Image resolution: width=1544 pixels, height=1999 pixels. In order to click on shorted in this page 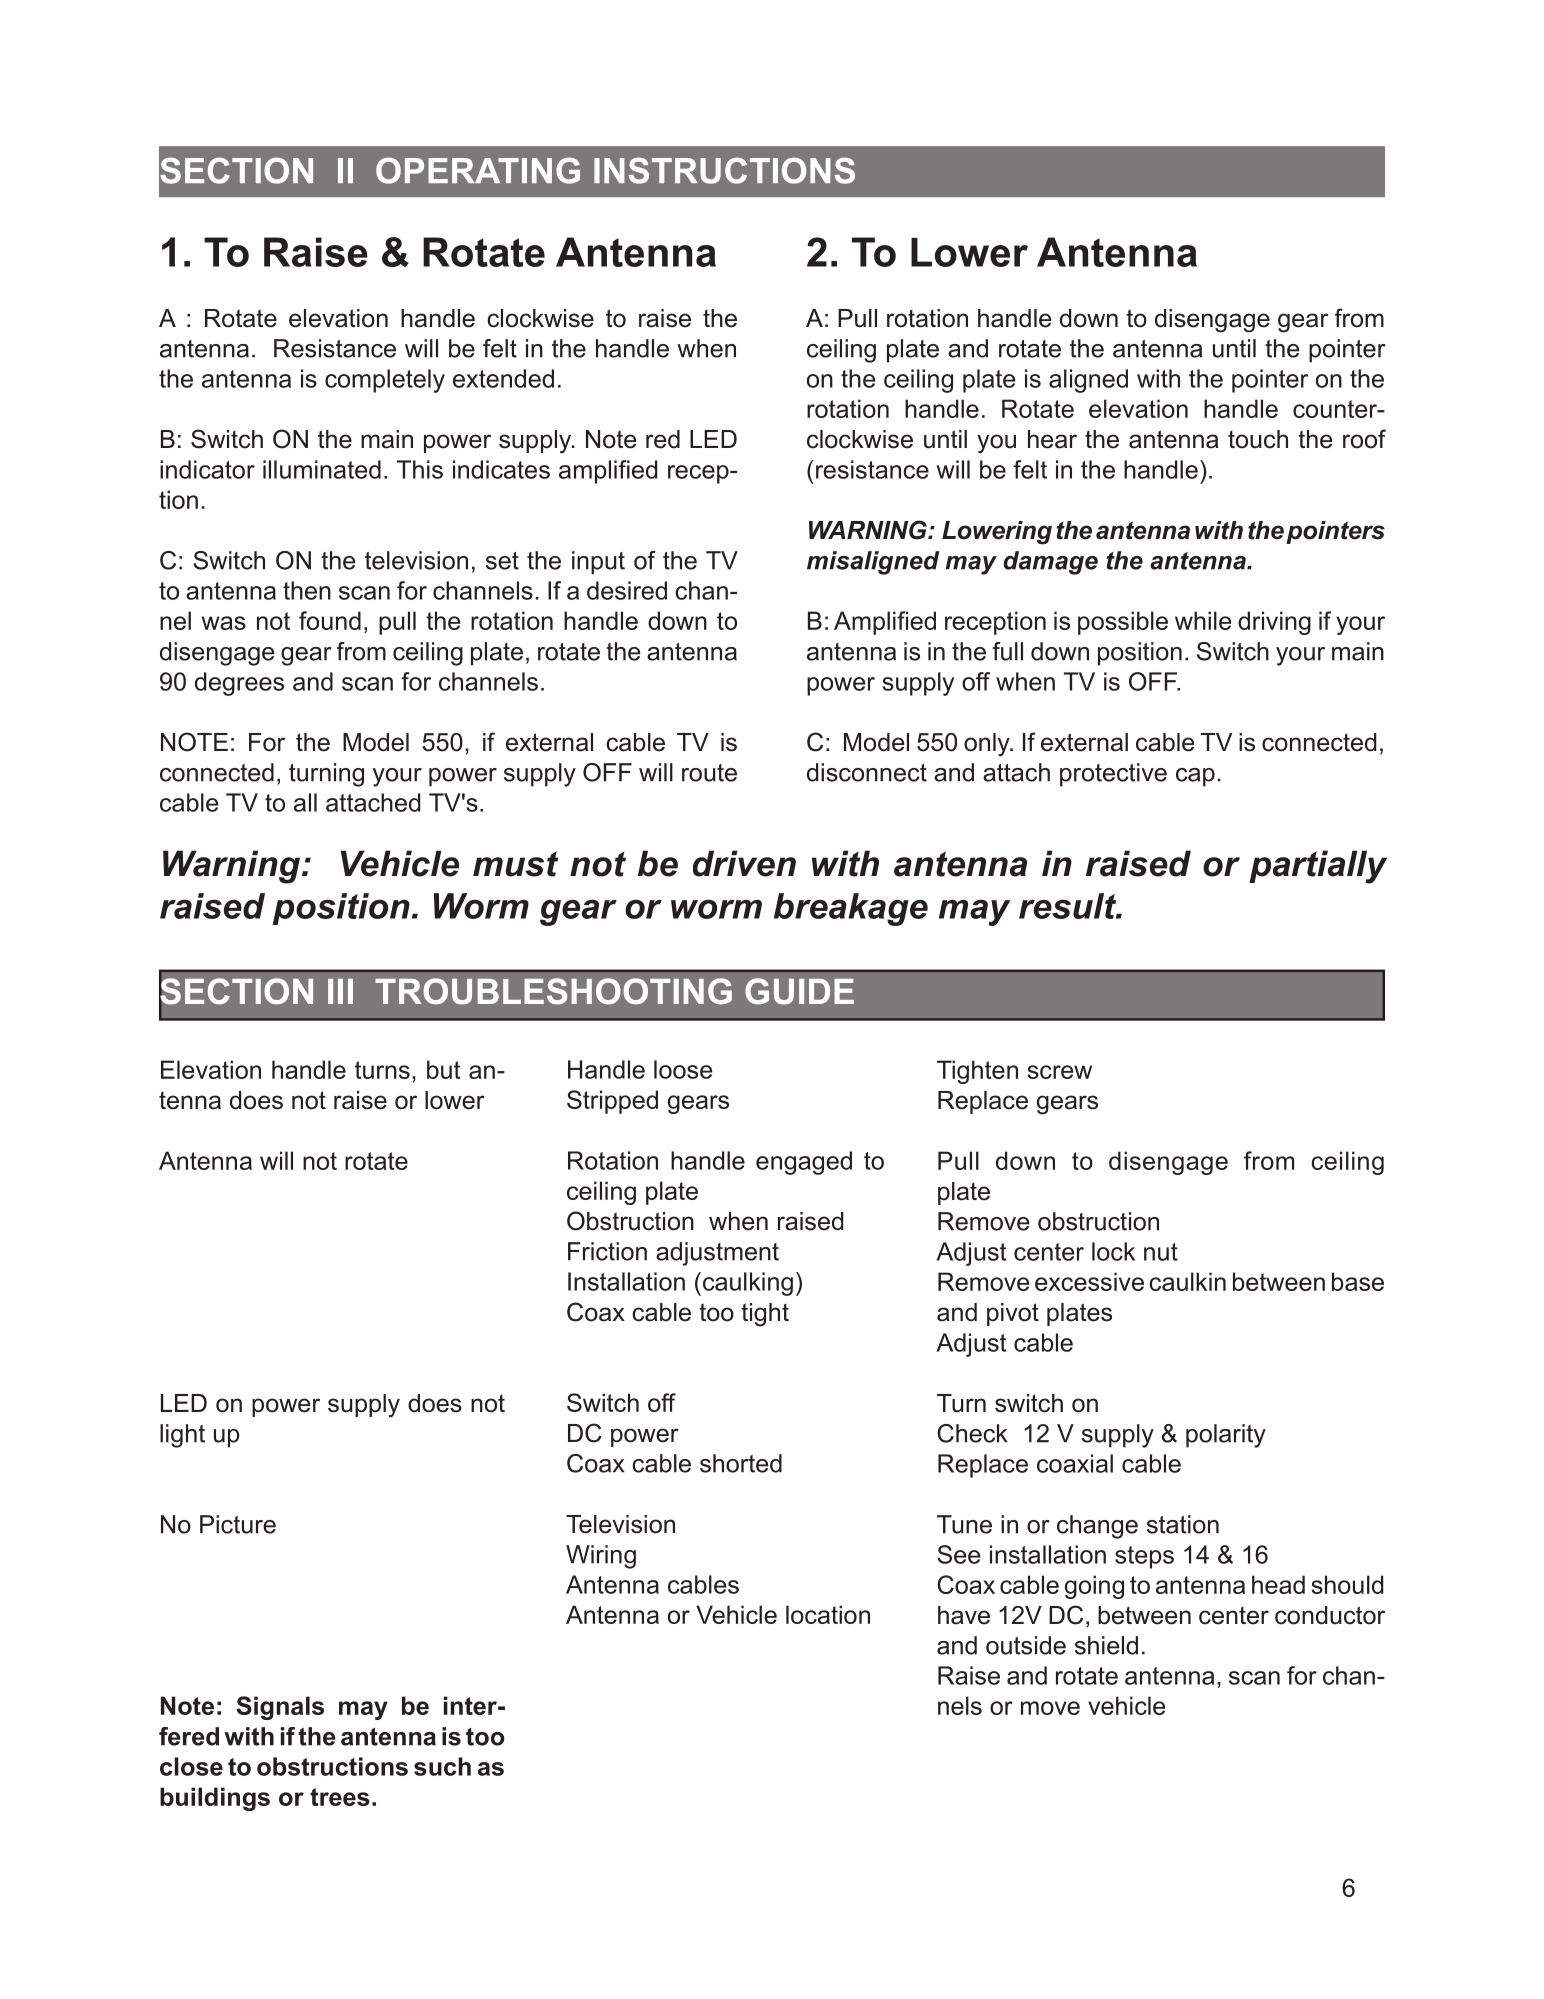, I will do `click(741, 1463)`.
